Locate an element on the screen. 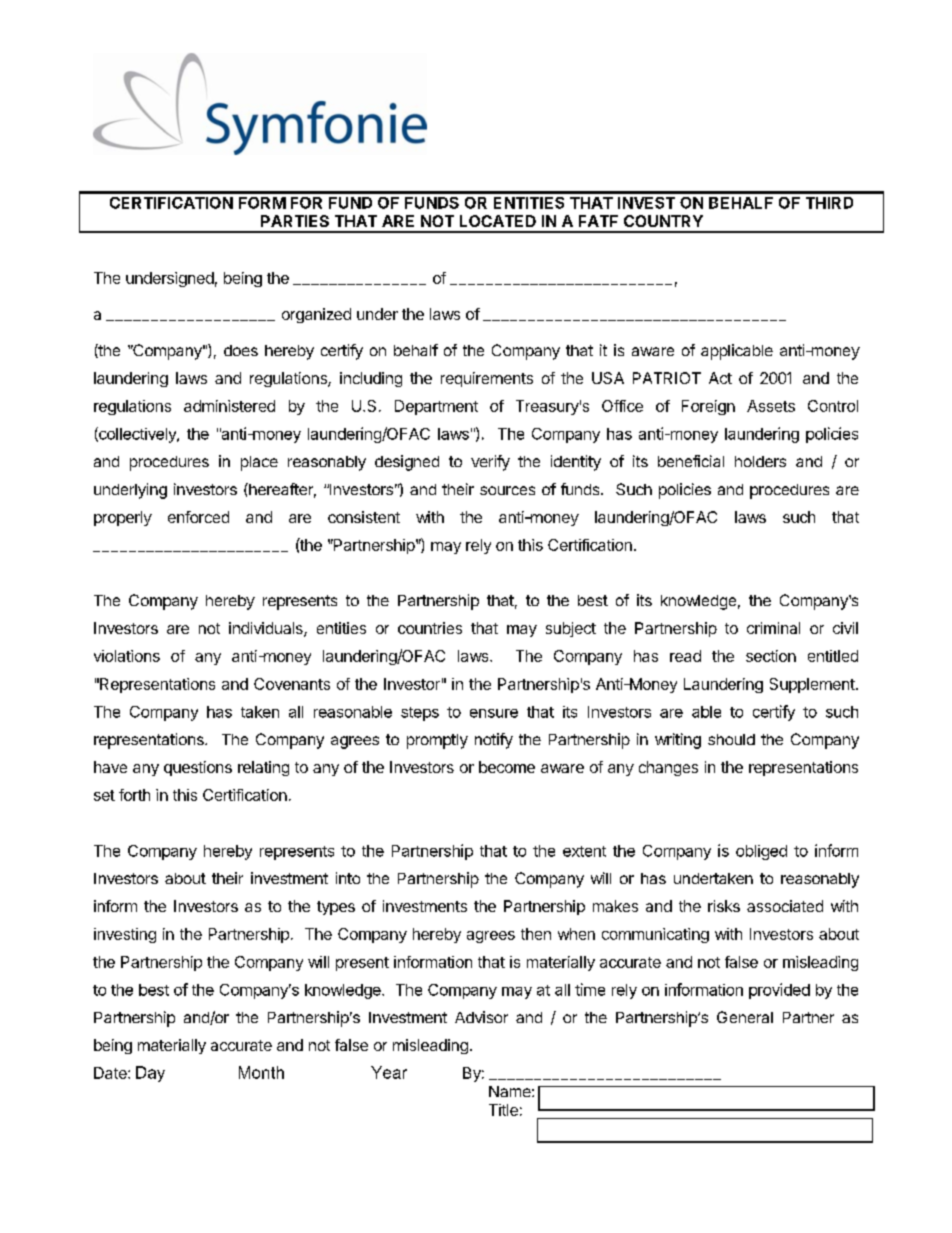  criminal is located at coordinates (773, 628).
